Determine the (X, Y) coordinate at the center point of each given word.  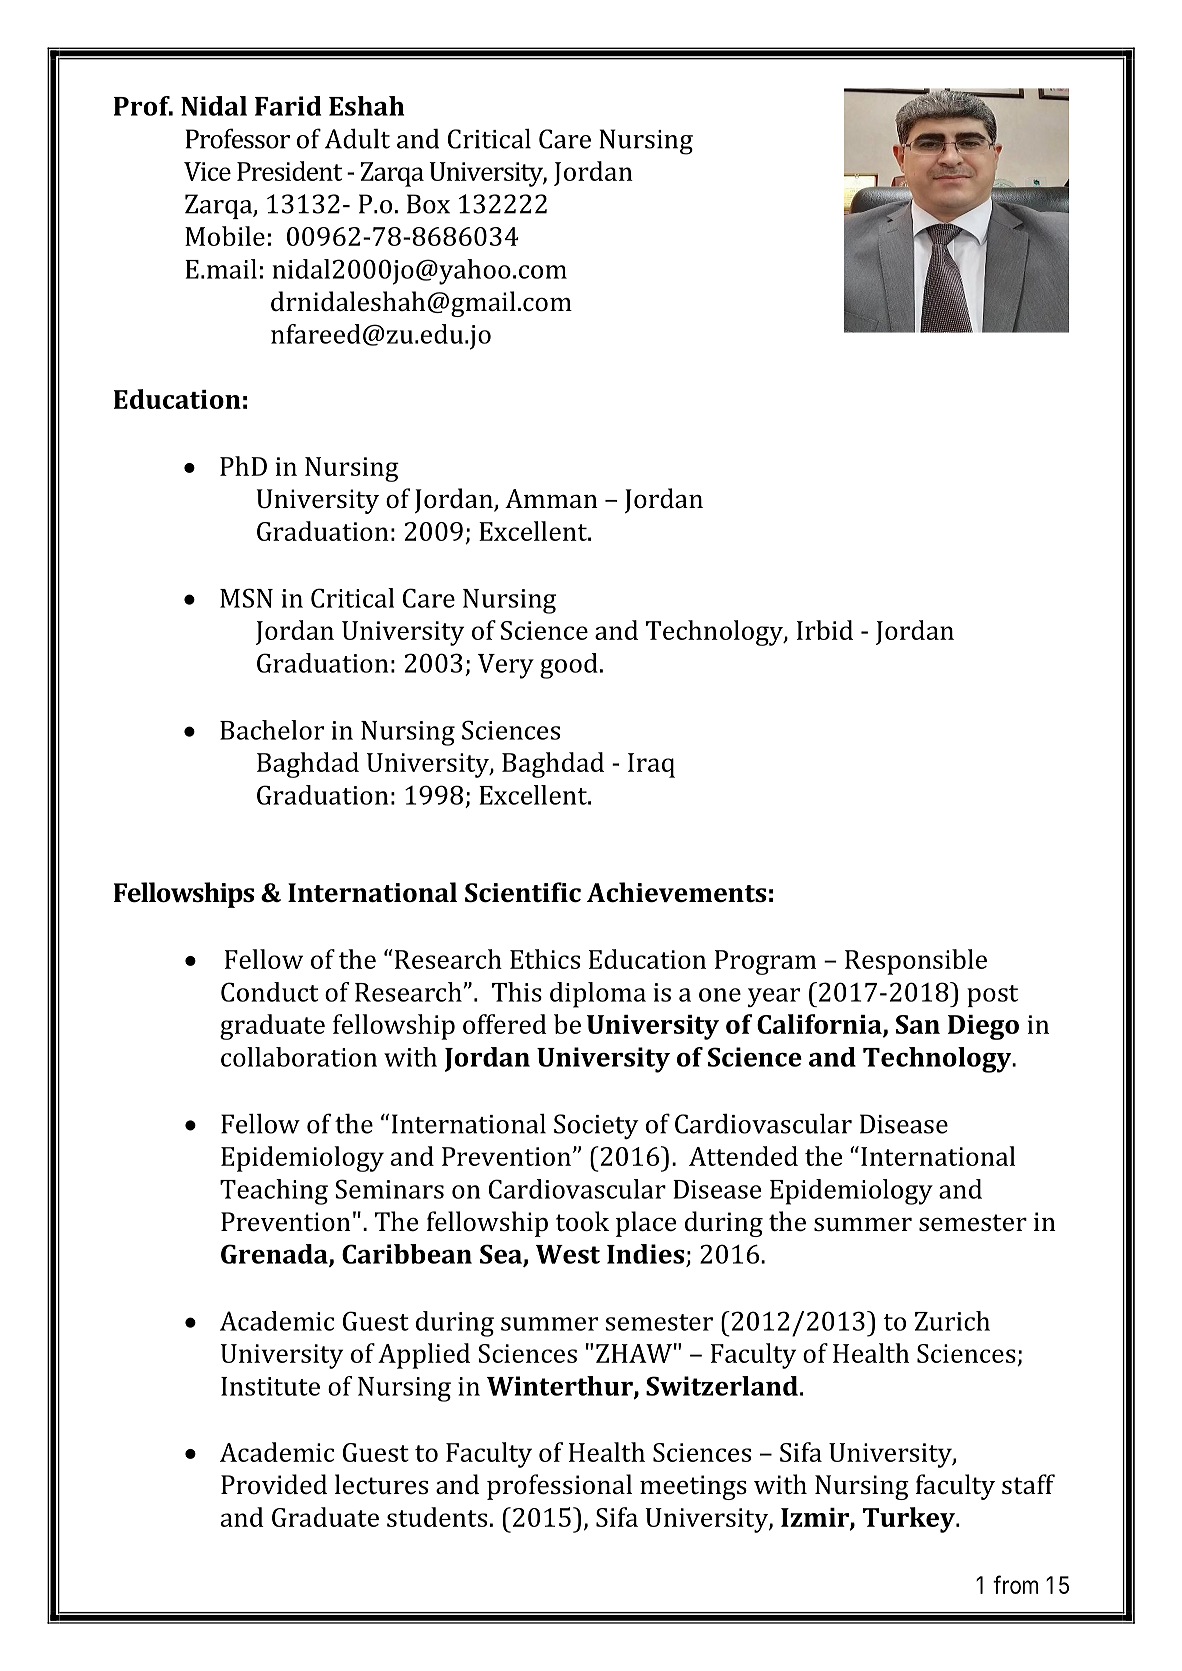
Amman (551, 499)
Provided (274, 1484)
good (569, 666)
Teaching (274, 1192)
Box (428, 204)
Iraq (651, 765)
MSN (246, 598)
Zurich (952, 1321)
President (289, 171)
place (646, 1224)
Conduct (269, 992)
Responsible (916, 962)
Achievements (676, 892)
